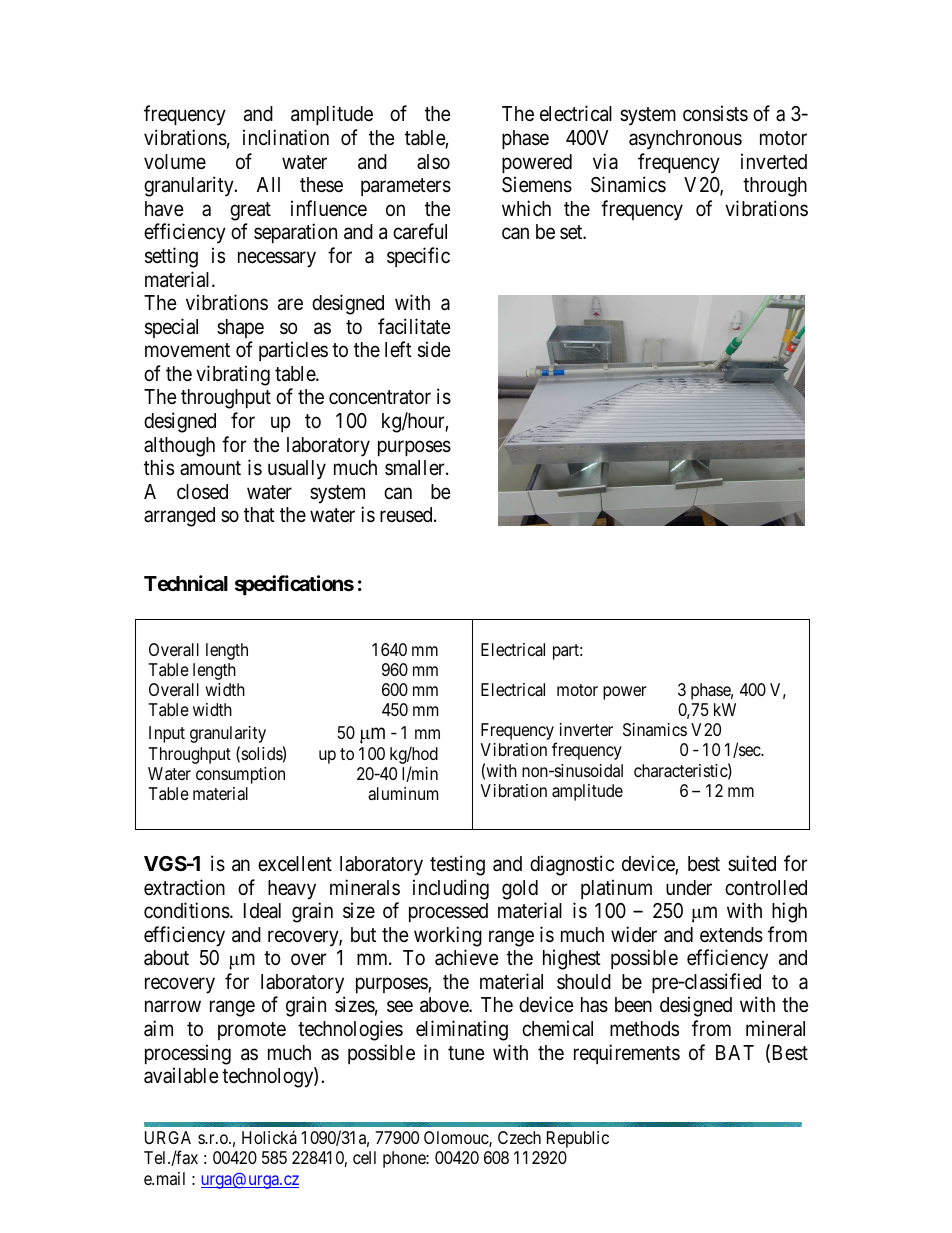  What do you see at coordinates (526, 208) in the screenshot?
I see `which` at bounding box center [526, 208].
